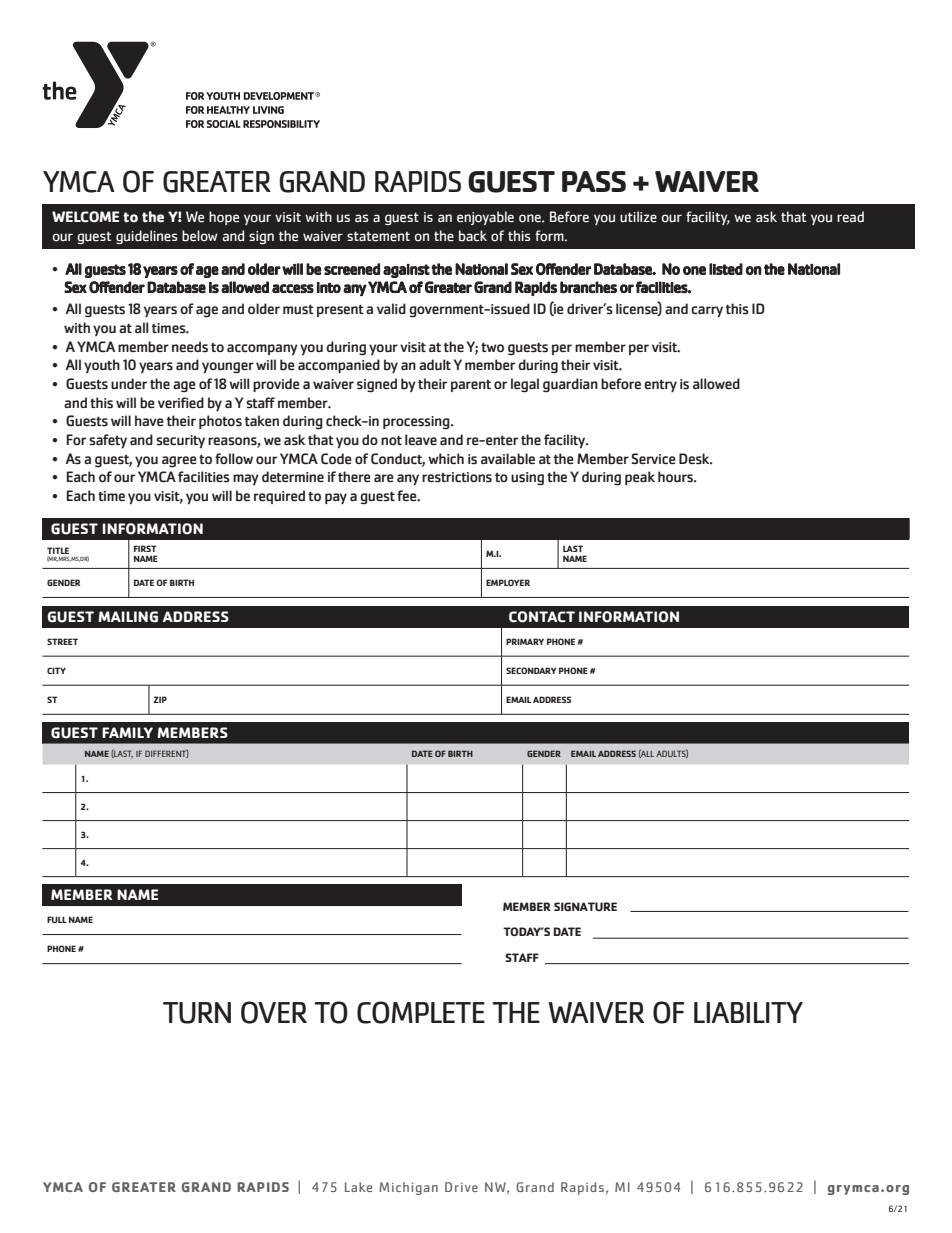 This document has height=1233, width=952. What do you see at coordinates (57, 919) in the document?
I see `FULL` at bounding box center [57, 919].
